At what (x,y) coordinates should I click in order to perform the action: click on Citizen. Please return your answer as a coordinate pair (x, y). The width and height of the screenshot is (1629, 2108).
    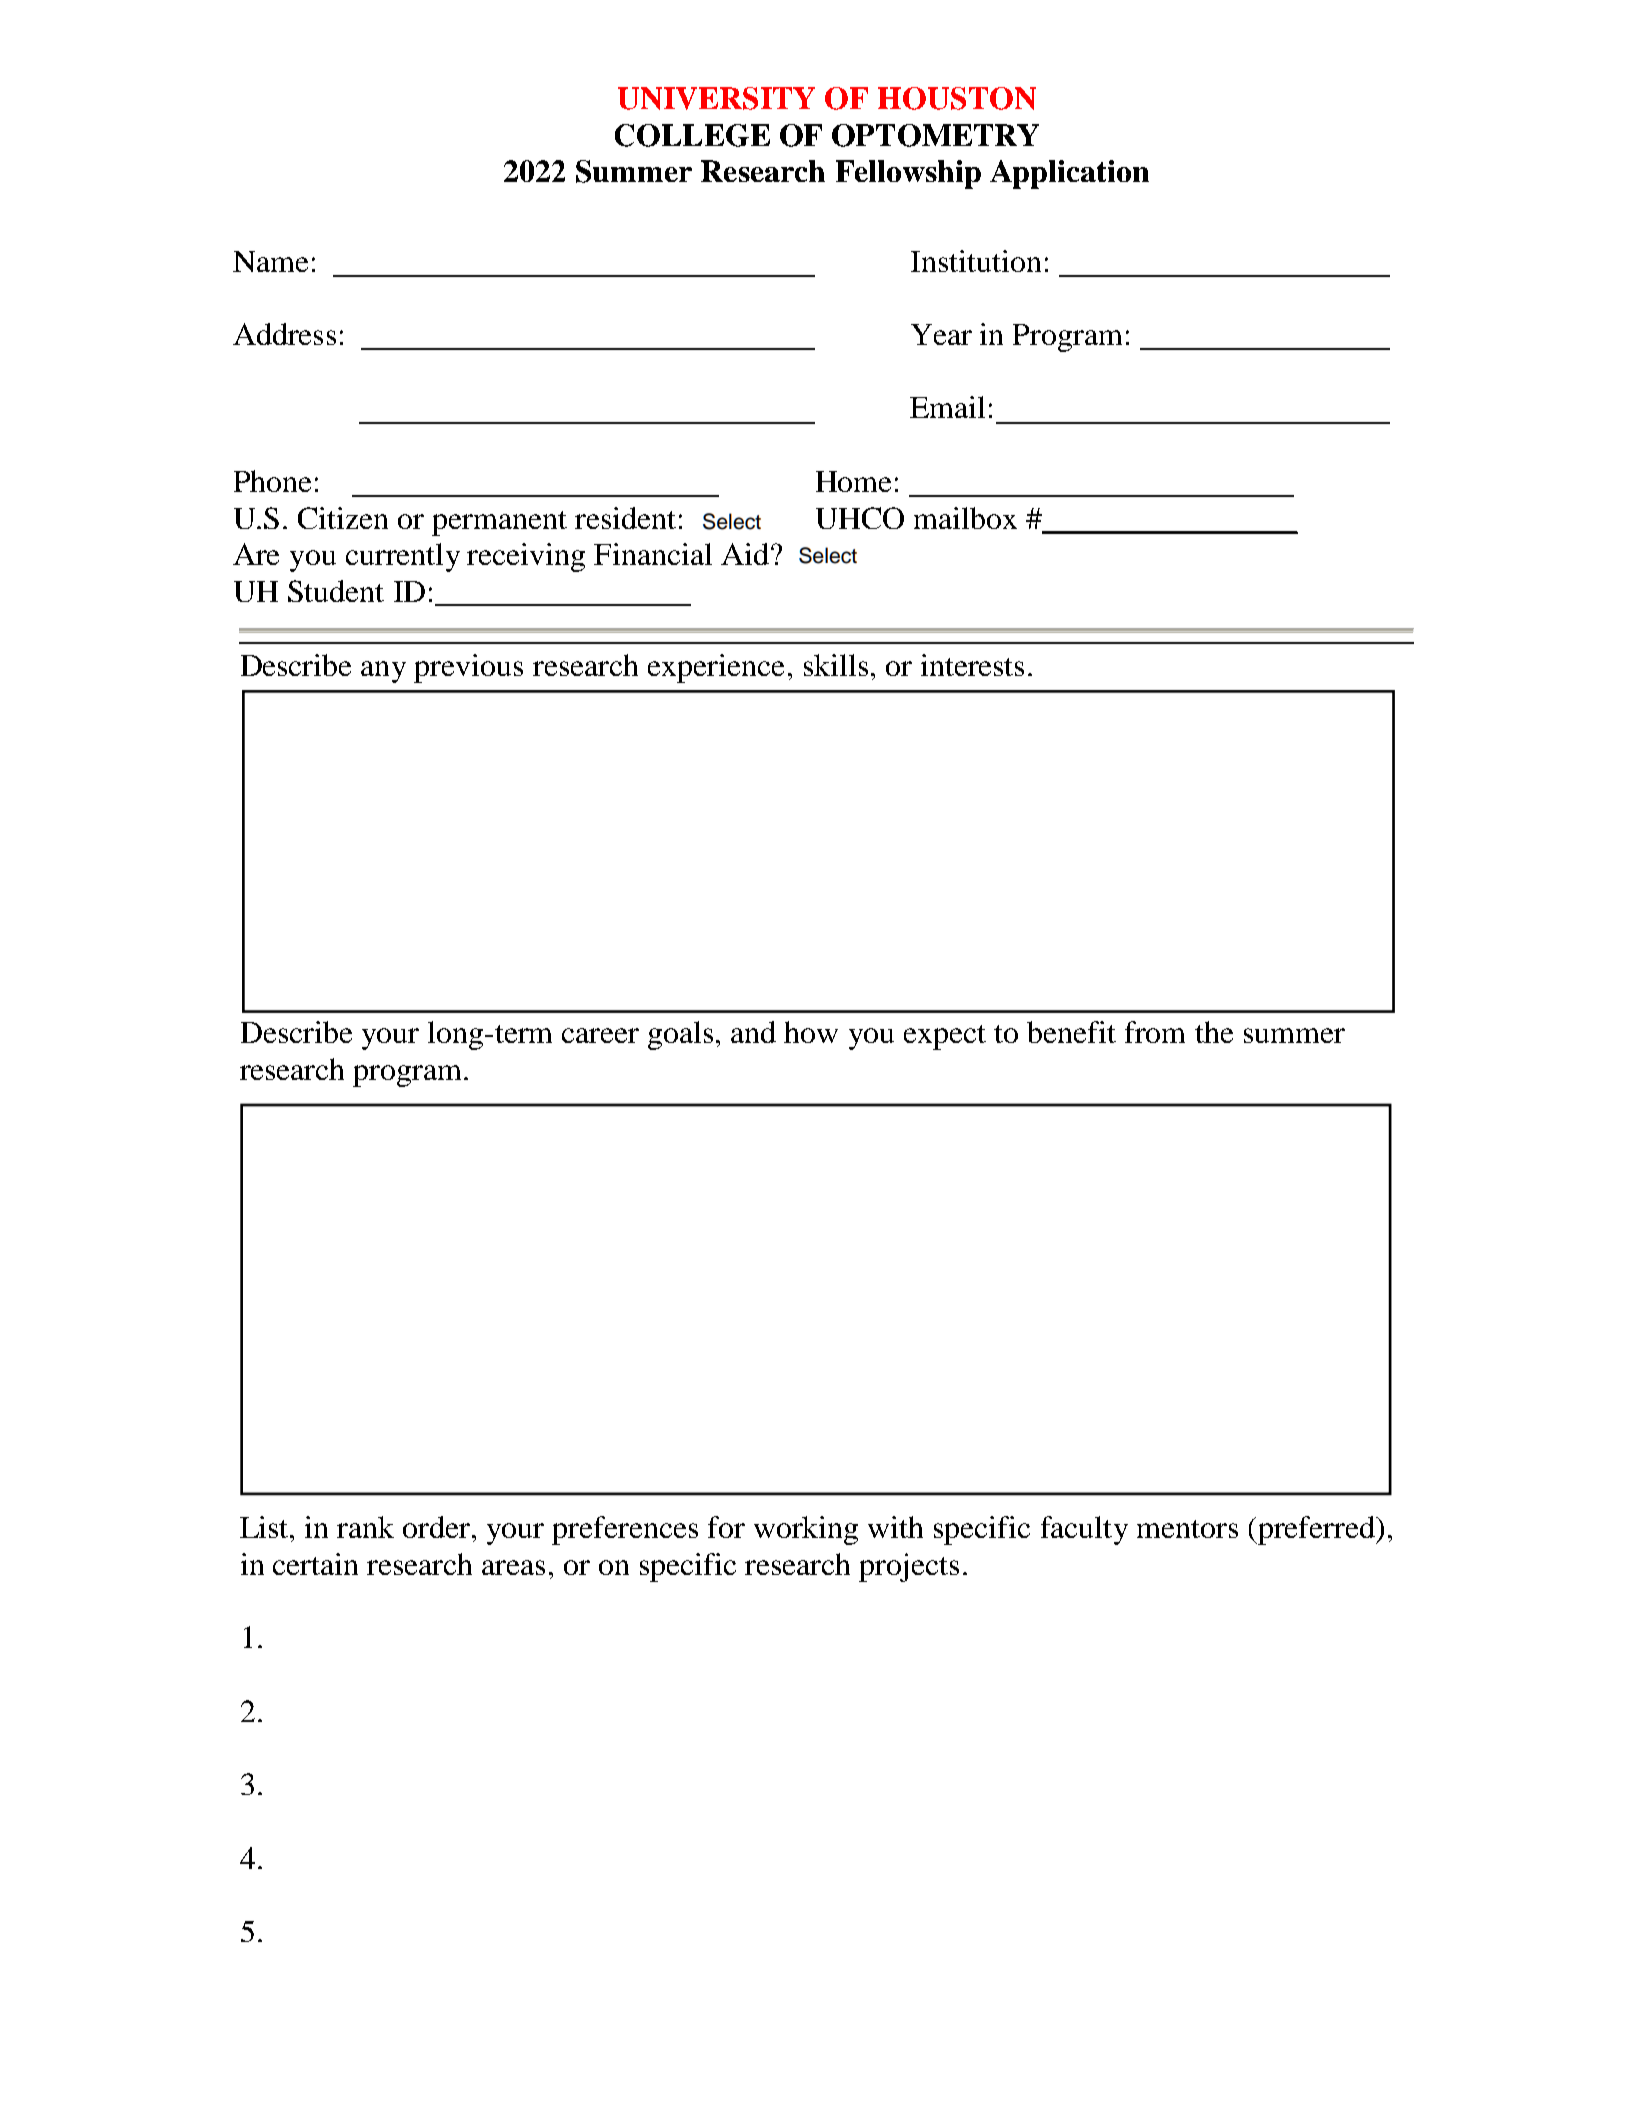
    Looking at the image, I should click on (343, 518).
